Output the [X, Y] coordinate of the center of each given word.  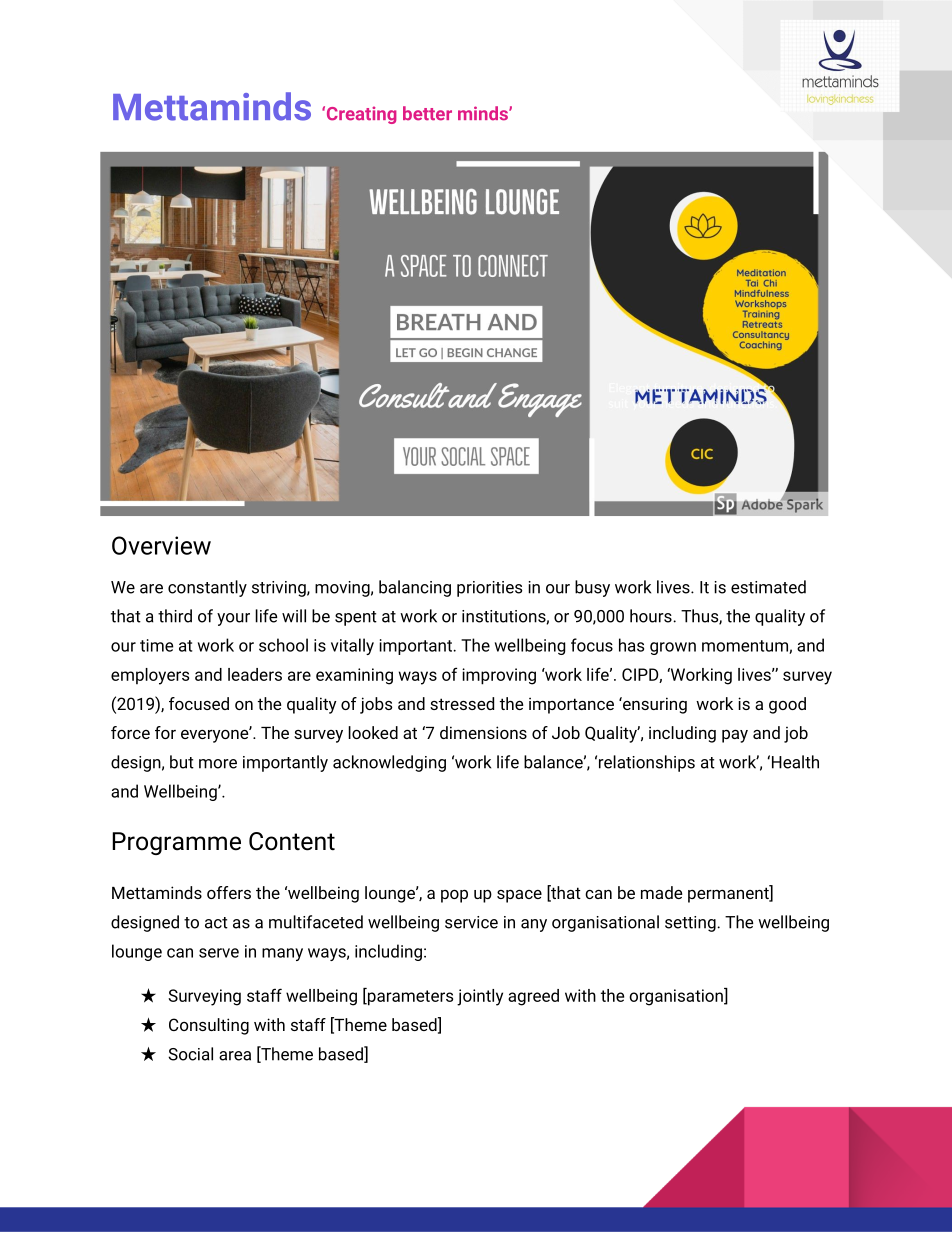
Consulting [209, 1026]
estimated [768, 587]
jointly [480, 997]
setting [691, 924]
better [427, 113]
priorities [489, 589]
